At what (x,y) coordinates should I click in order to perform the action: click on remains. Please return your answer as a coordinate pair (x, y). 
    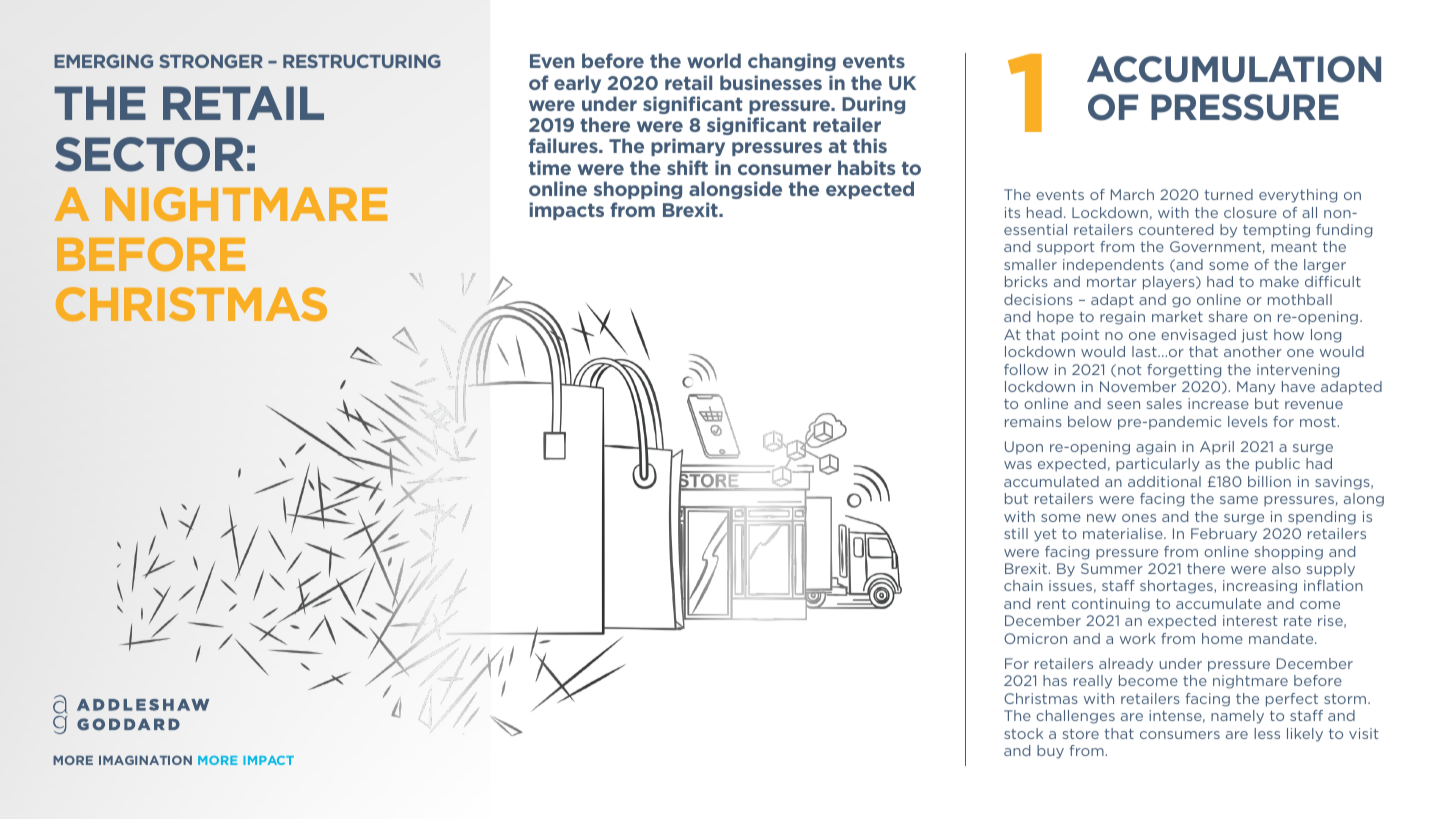
    Looking at the image, I should click on (1033, 421).
